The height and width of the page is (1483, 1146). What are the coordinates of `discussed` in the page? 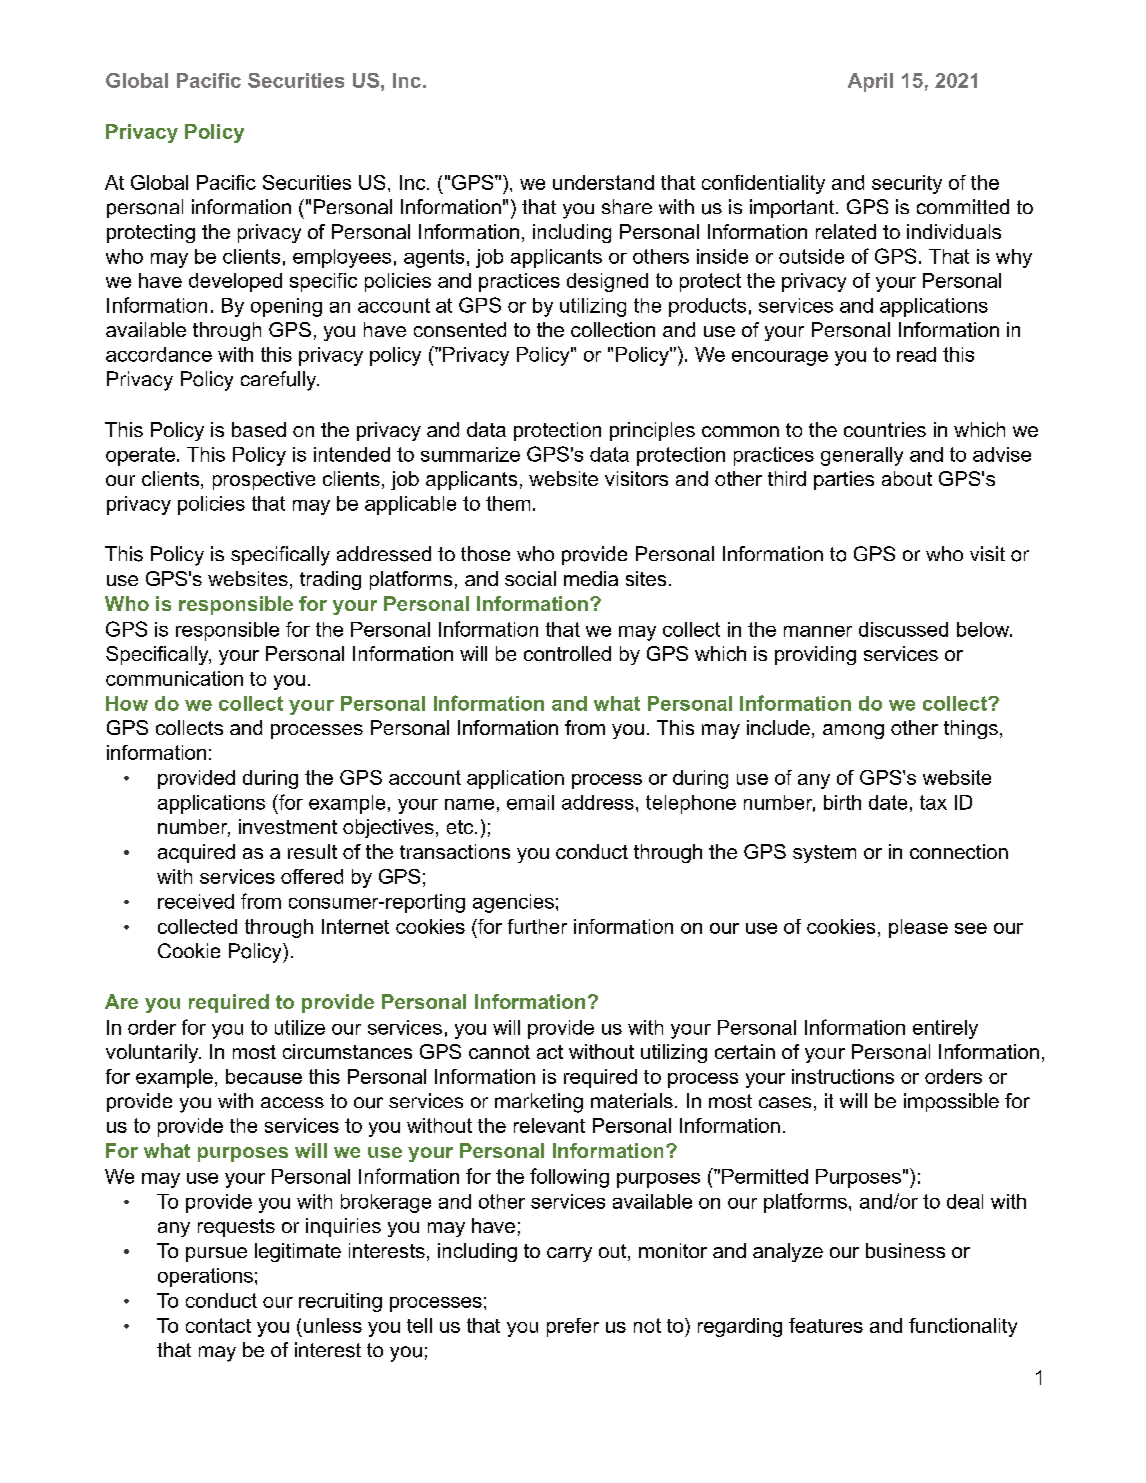 It's located at (903, 629).
